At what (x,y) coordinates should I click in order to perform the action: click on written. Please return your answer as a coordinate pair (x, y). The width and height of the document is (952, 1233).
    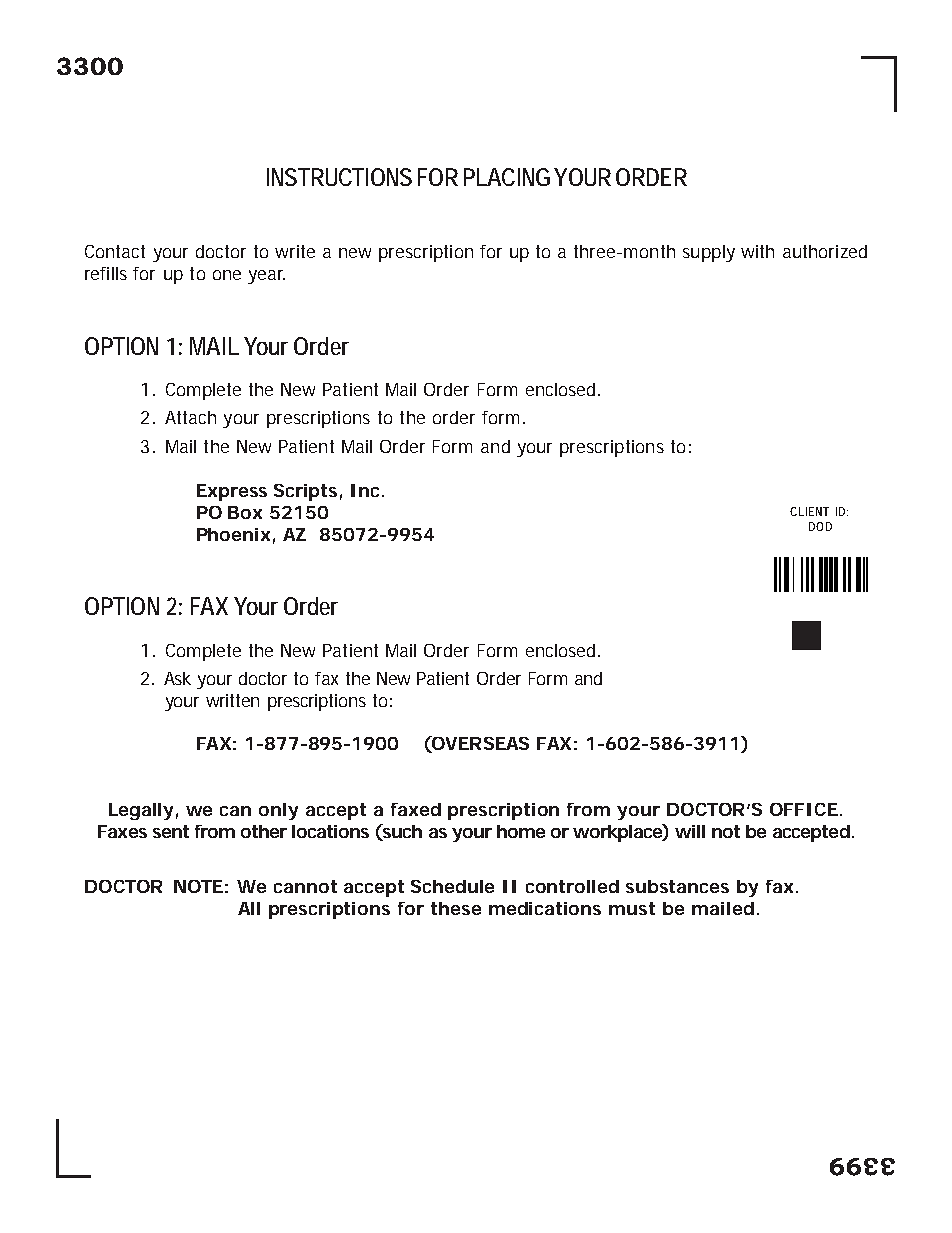
    Looking at the image, I should click on (232, 700).
